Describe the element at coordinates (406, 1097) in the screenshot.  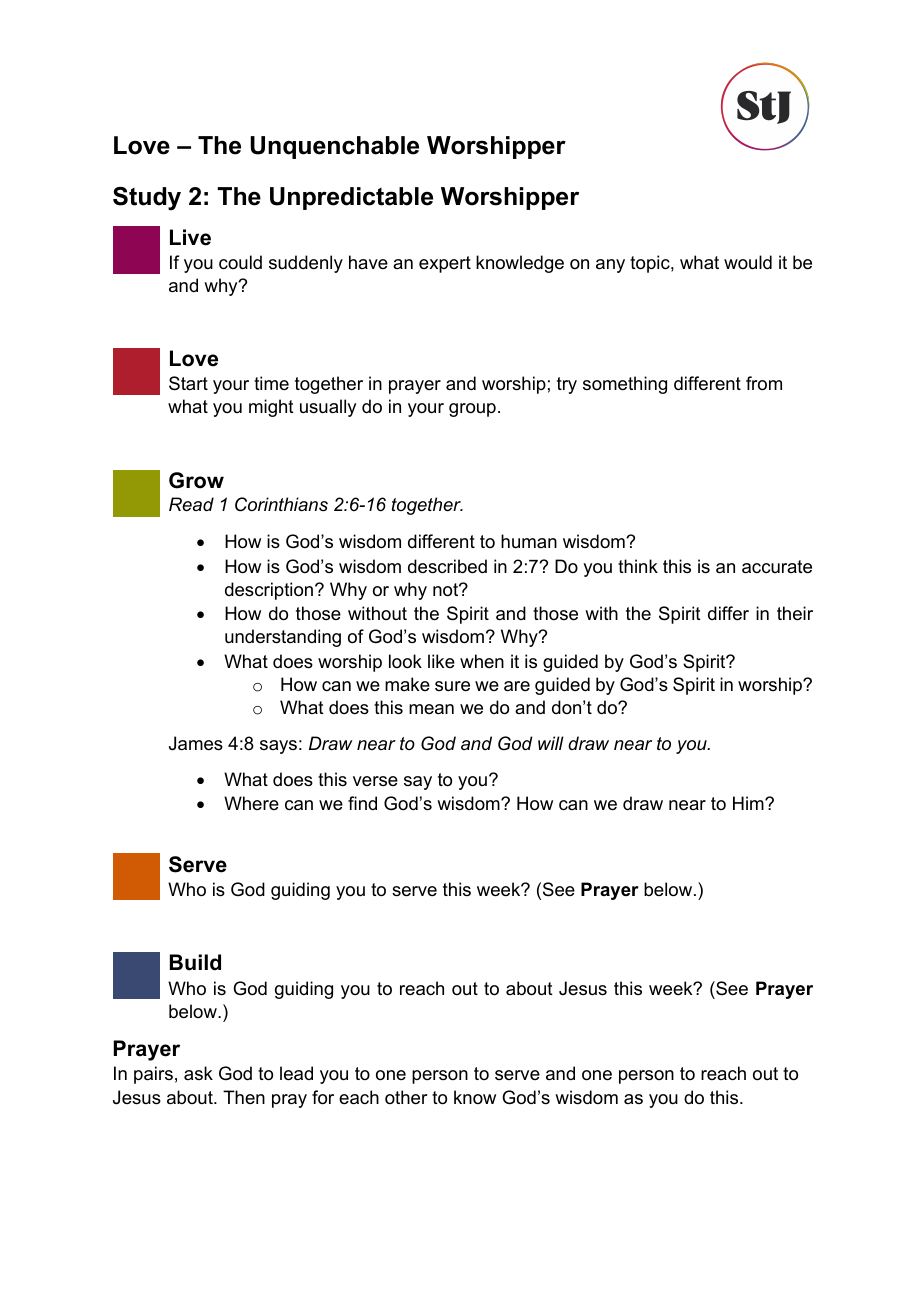
I see `other` at that location.
